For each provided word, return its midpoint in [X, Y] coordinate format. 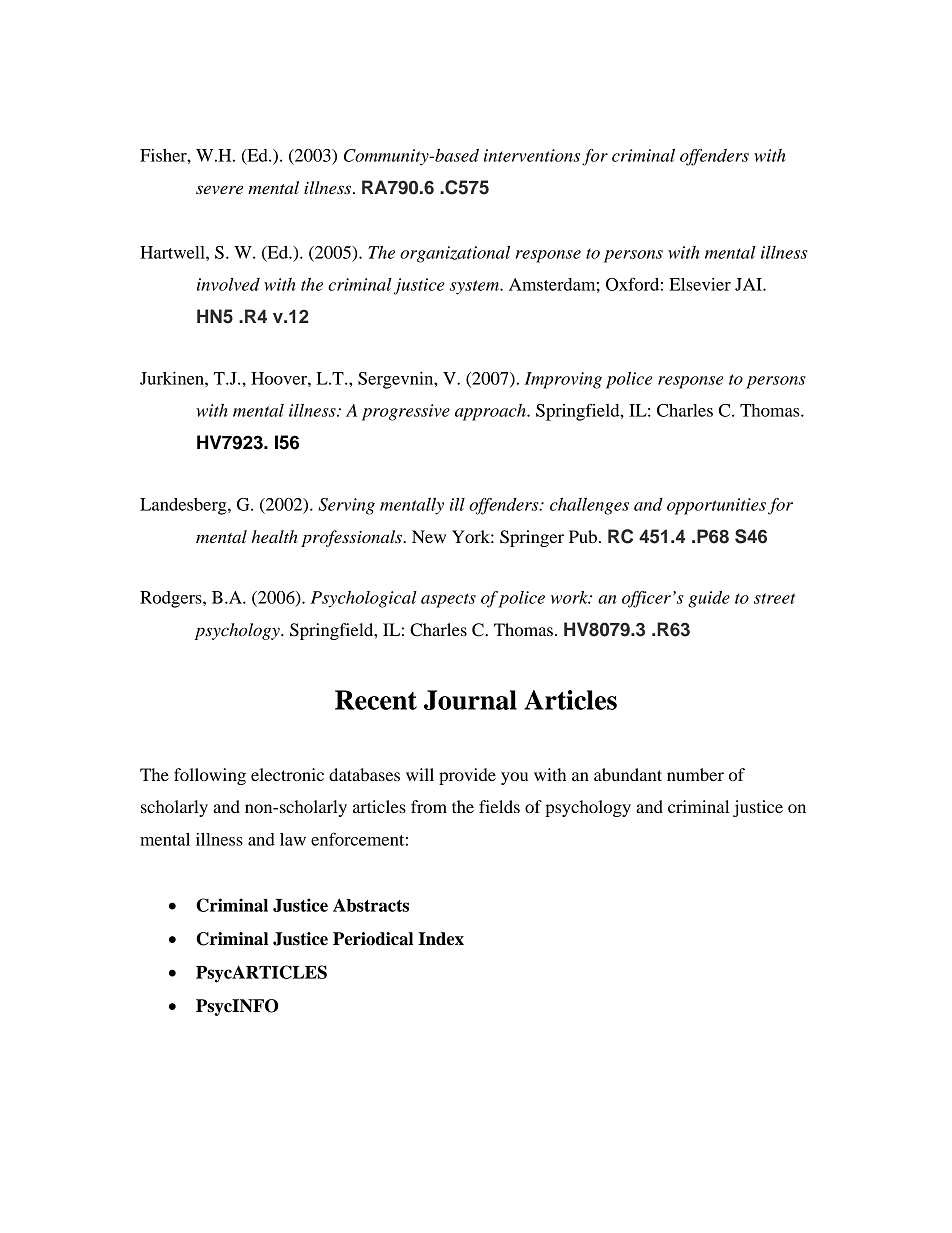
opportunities [716, 506]
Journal [470, 700]
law [293, 839]
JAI [749, 284]
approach [491, 412]
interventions [532, 155]
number [695, 774]
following [210, 776]
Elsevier [700, 284]
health [274, 536]
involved [228, 284]
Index [441, 939]
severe [219, 189]
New [429, 536]
